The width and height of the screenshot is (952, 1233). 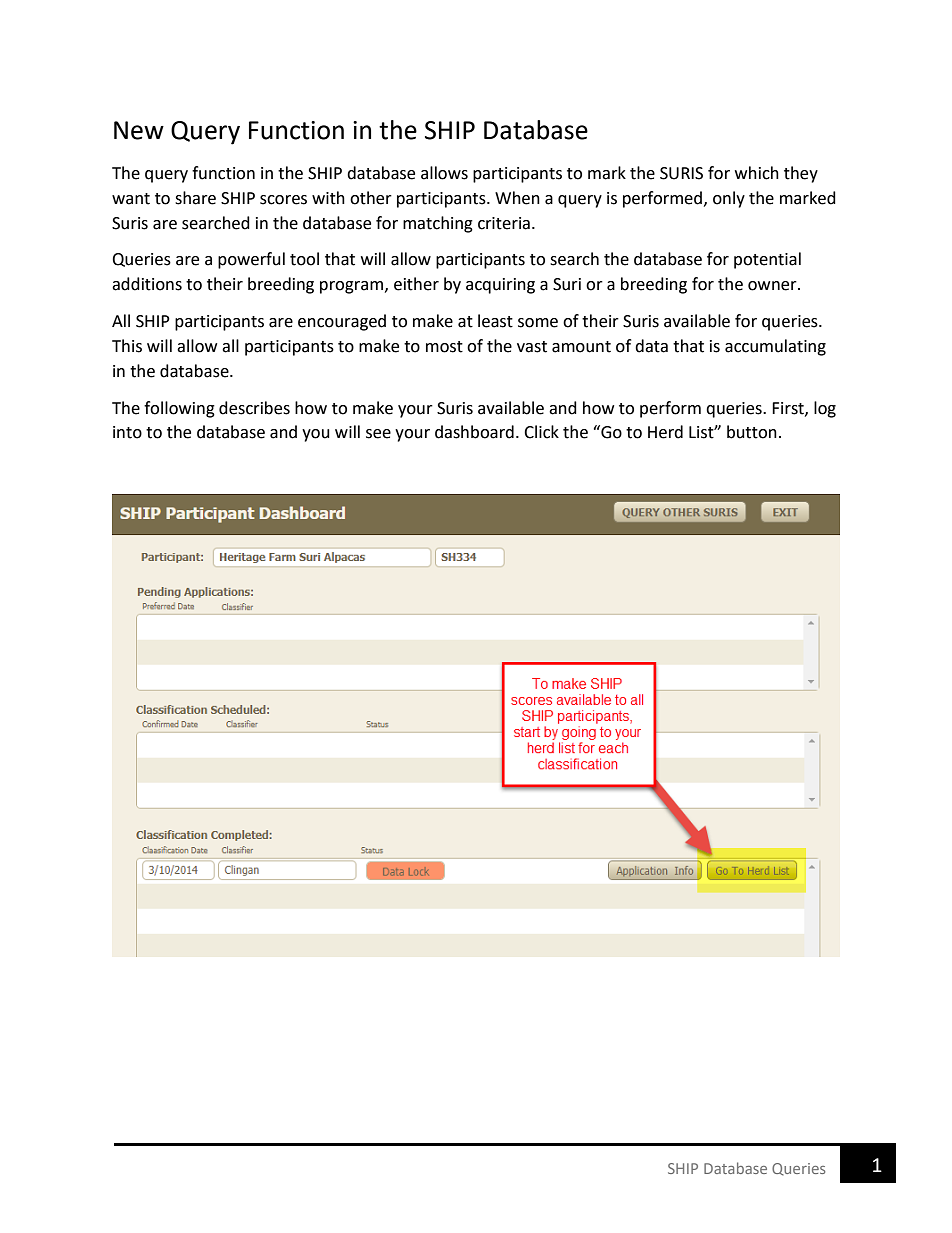 What do you see at coordinates (474, 432) in the screenshot?
I see `dashboard` at bounding box center [474, 432].
